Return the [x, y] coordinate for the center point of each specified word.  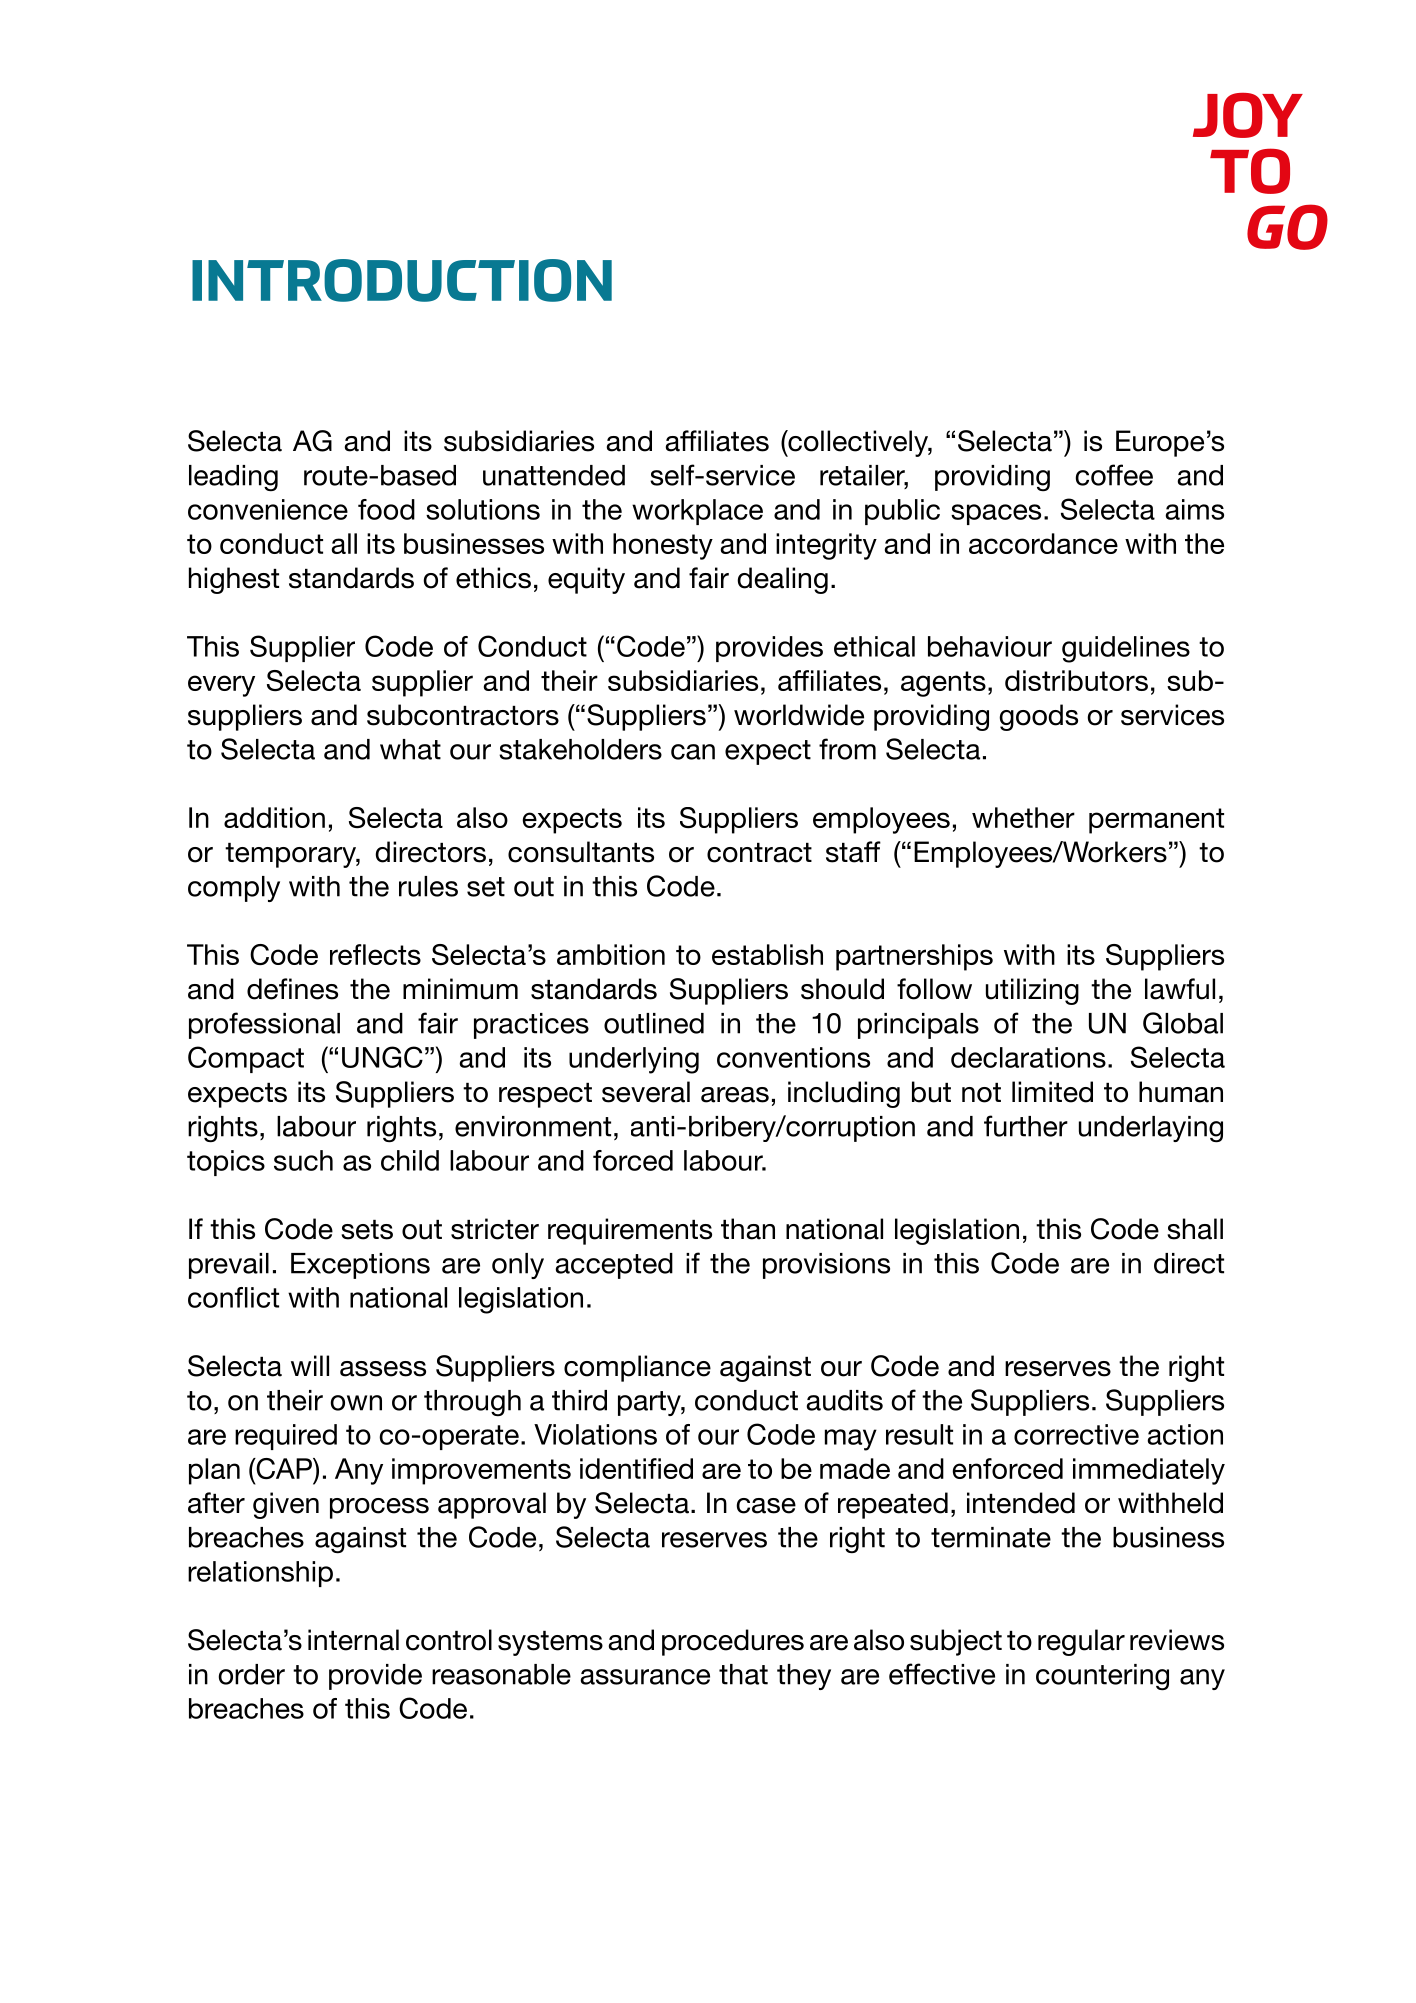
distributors [1076, 680]
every [221, 686]
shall [1195, 1229]
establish [767, 954]
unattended [554, 475]
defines [292, 989]
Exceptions [360, 1266]
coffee [1114, 475]
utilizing [1032, 991]
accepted [614, 1266]
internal [353, 1640]
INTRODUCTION [402, 280]
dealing [782, 580]
